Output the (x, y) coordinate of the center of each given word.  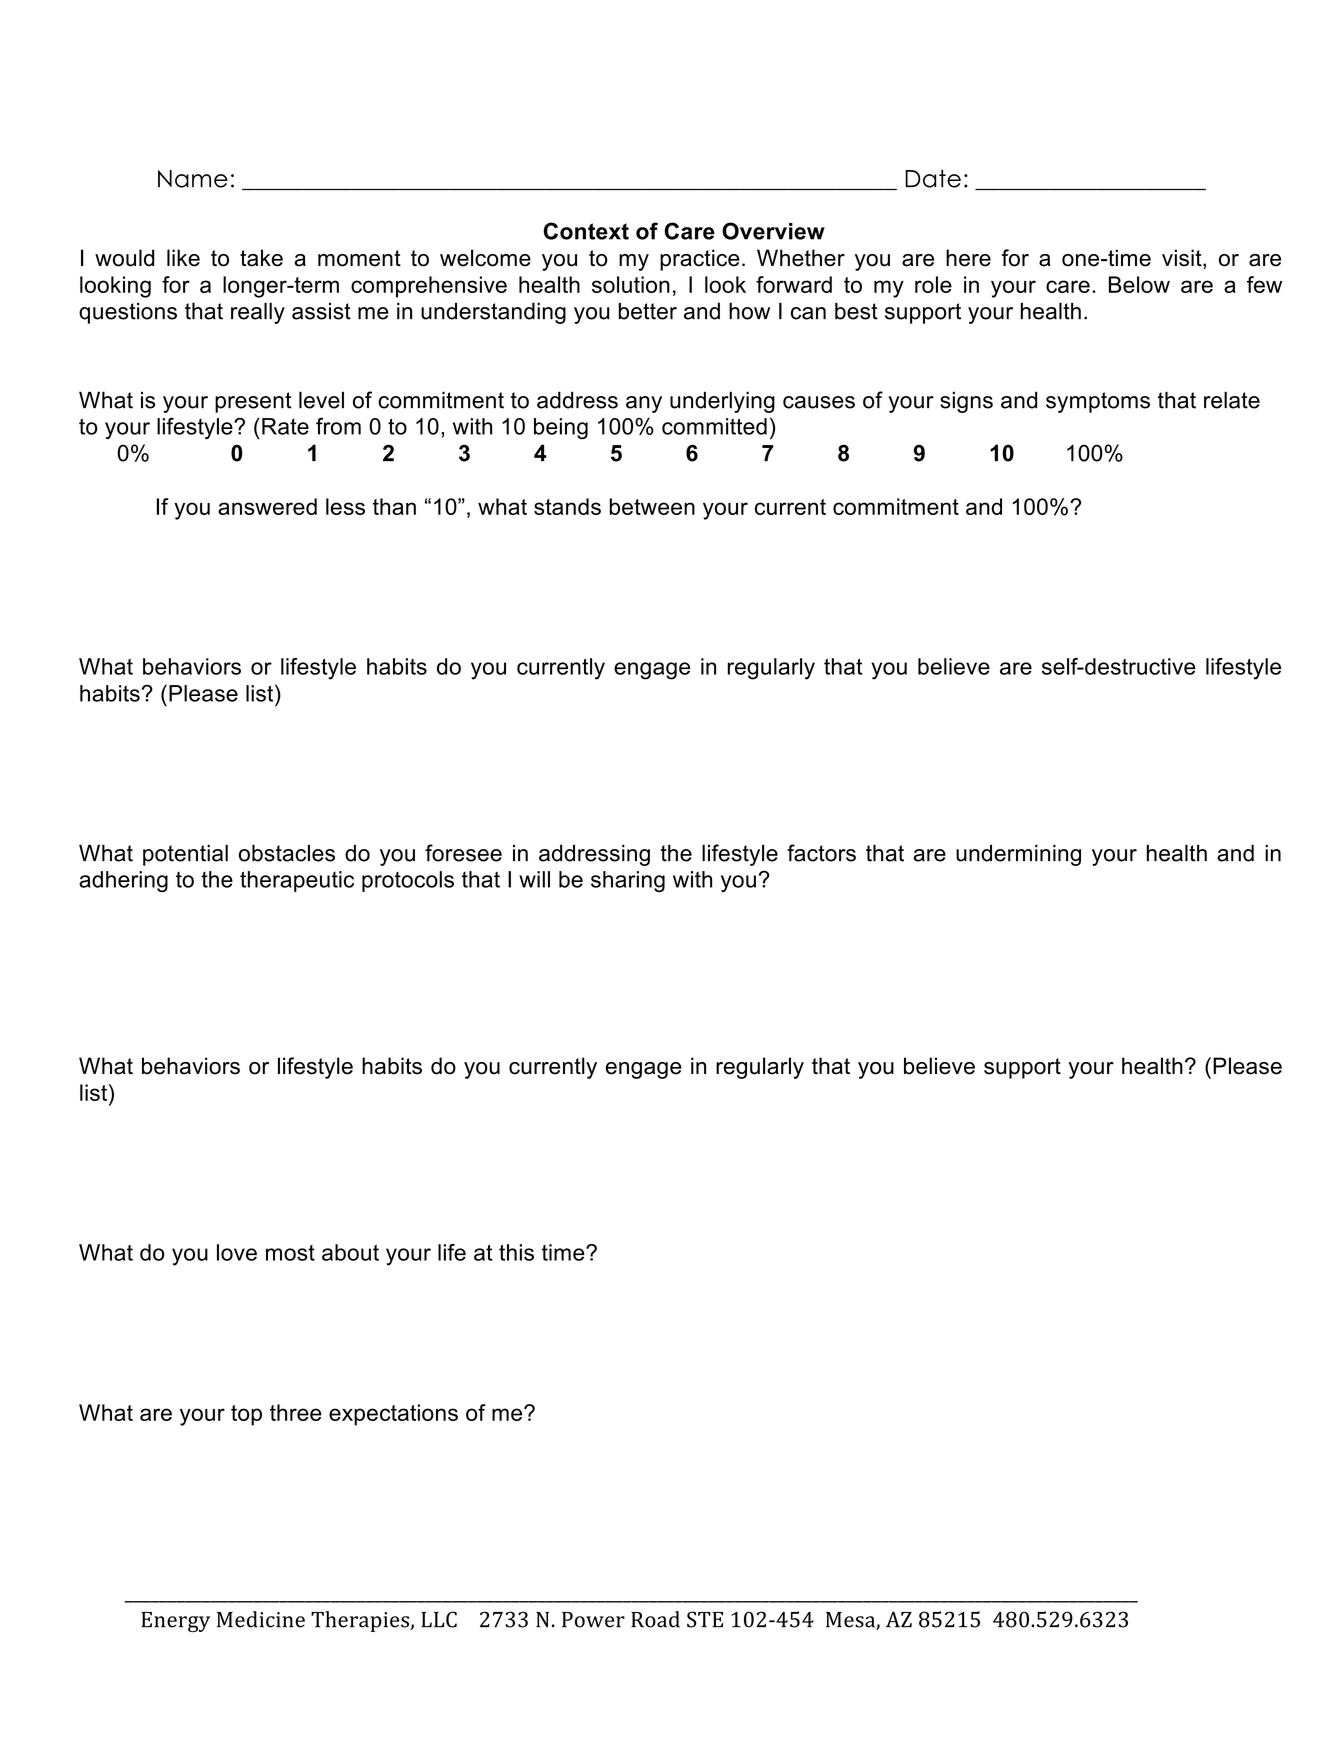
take (261, 258)
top (246, 1415)
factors (821, 853)
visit (1183, 259)
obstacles (287, 853)
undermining (1018, 855)
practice (700, 260)
